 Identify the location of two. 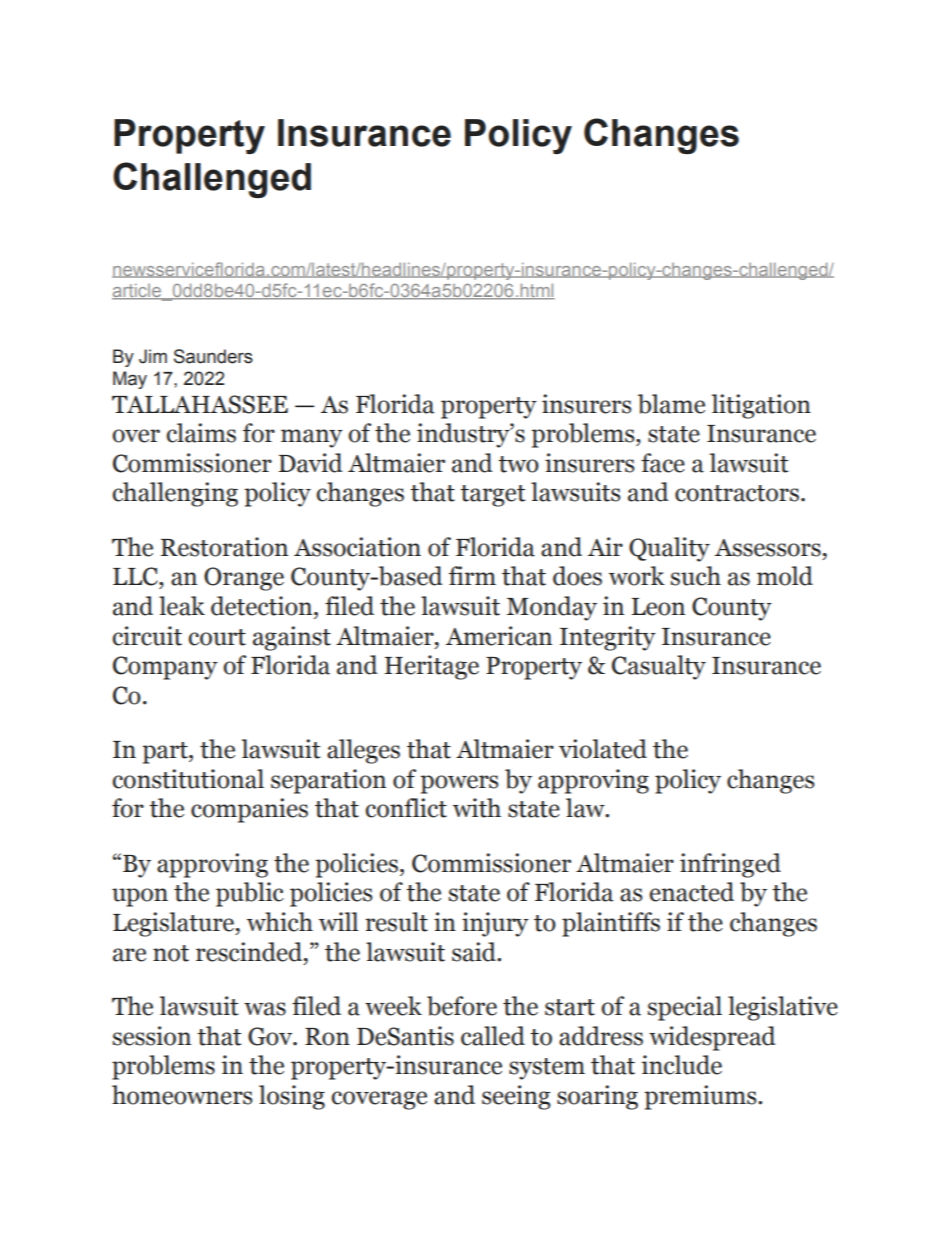
(518, 464).
